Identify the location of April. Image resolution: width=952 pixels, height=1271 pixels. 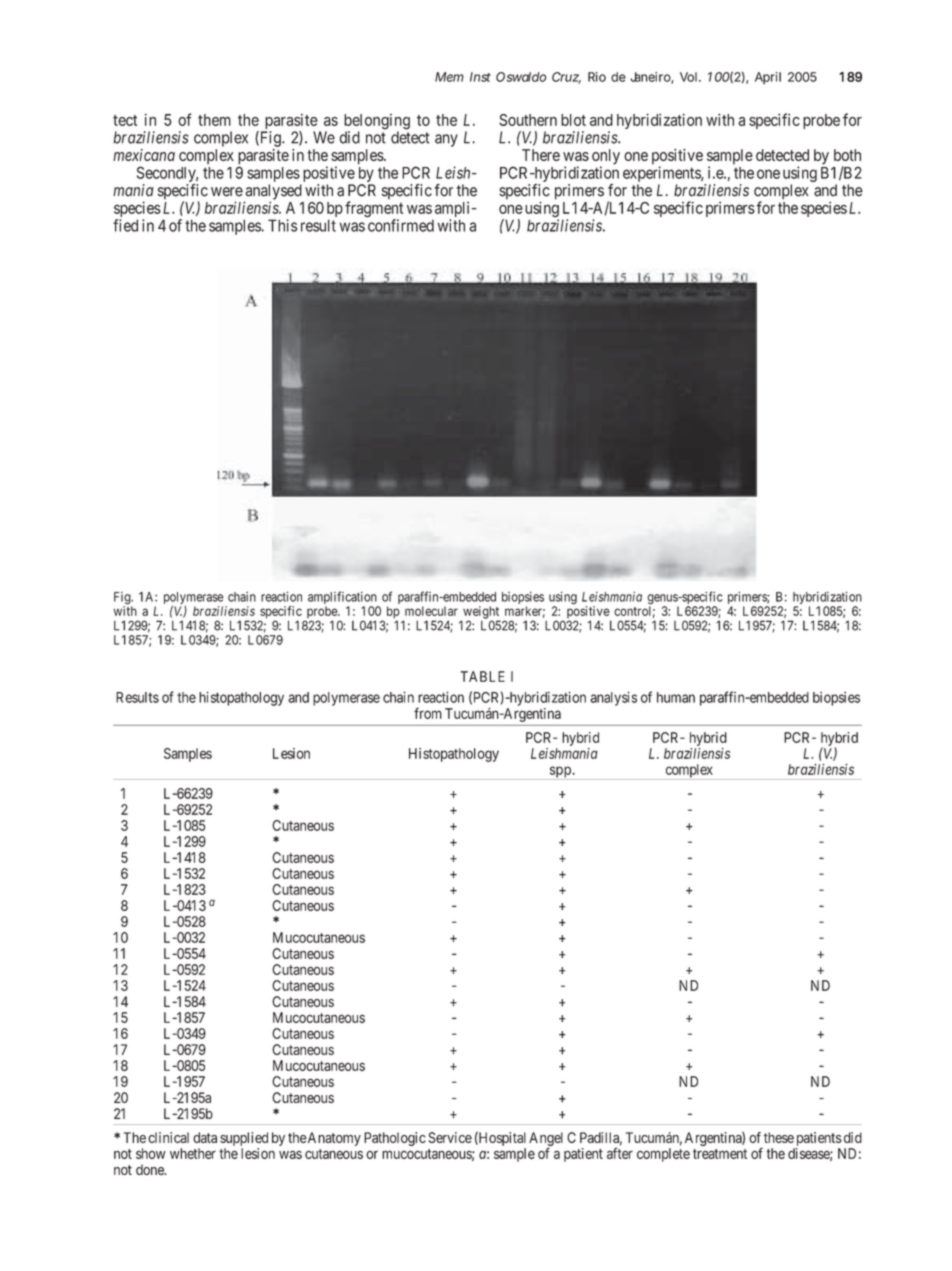
(768, 78).
